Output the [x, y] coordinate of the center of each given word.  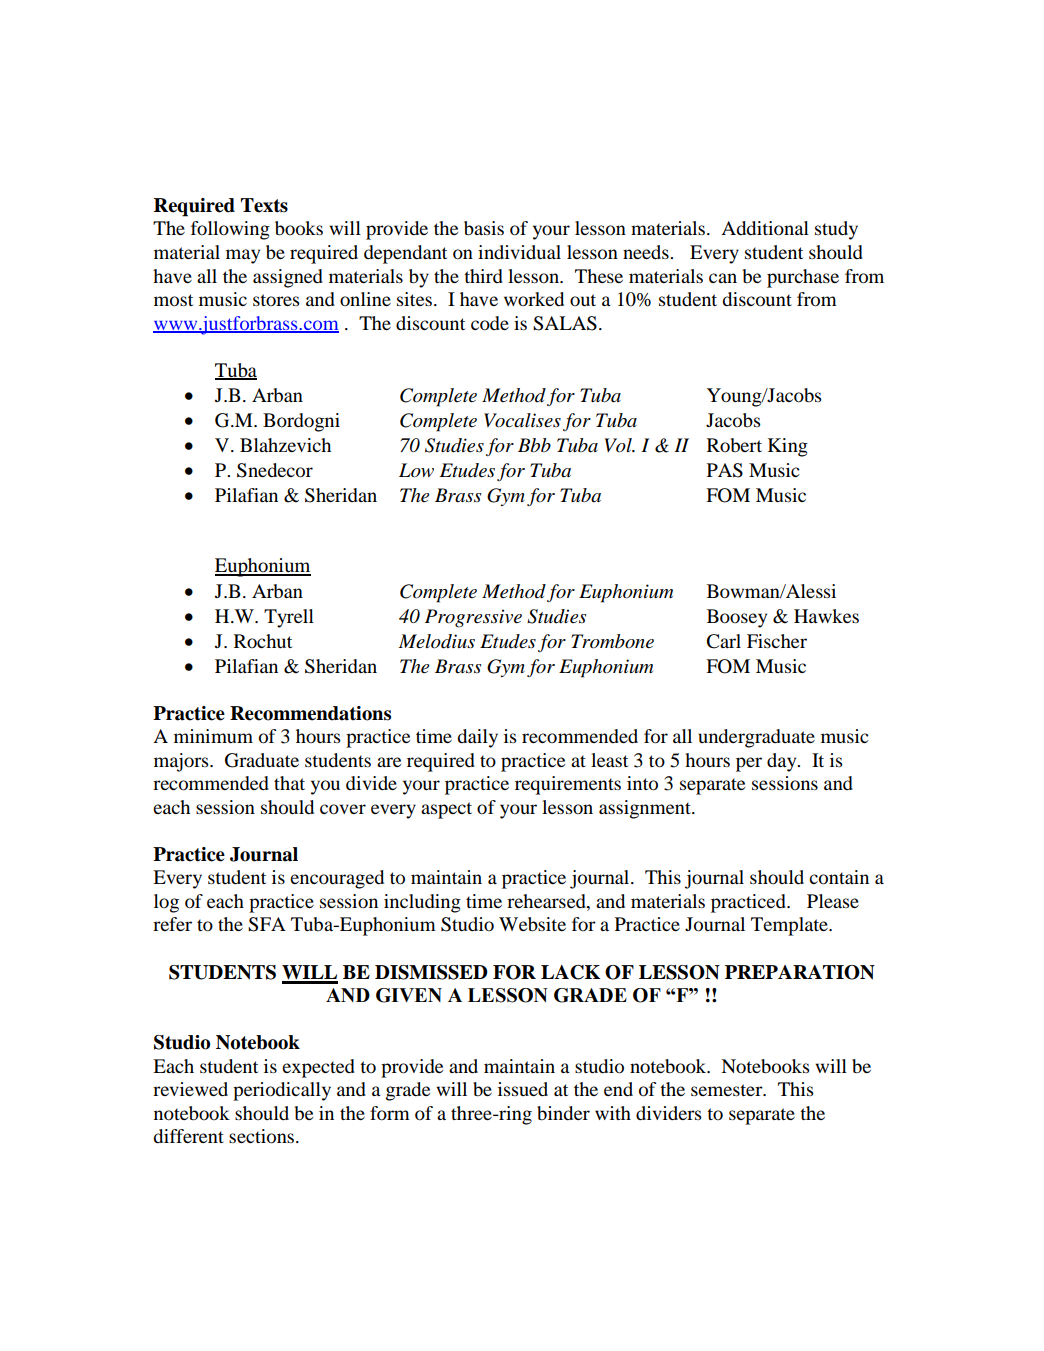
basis [484, 228]
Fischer [777, 641]
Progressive [473, 618]
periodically [282, 1091]
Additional [765, 228]
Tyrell [289, 618]
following [230, 230]
